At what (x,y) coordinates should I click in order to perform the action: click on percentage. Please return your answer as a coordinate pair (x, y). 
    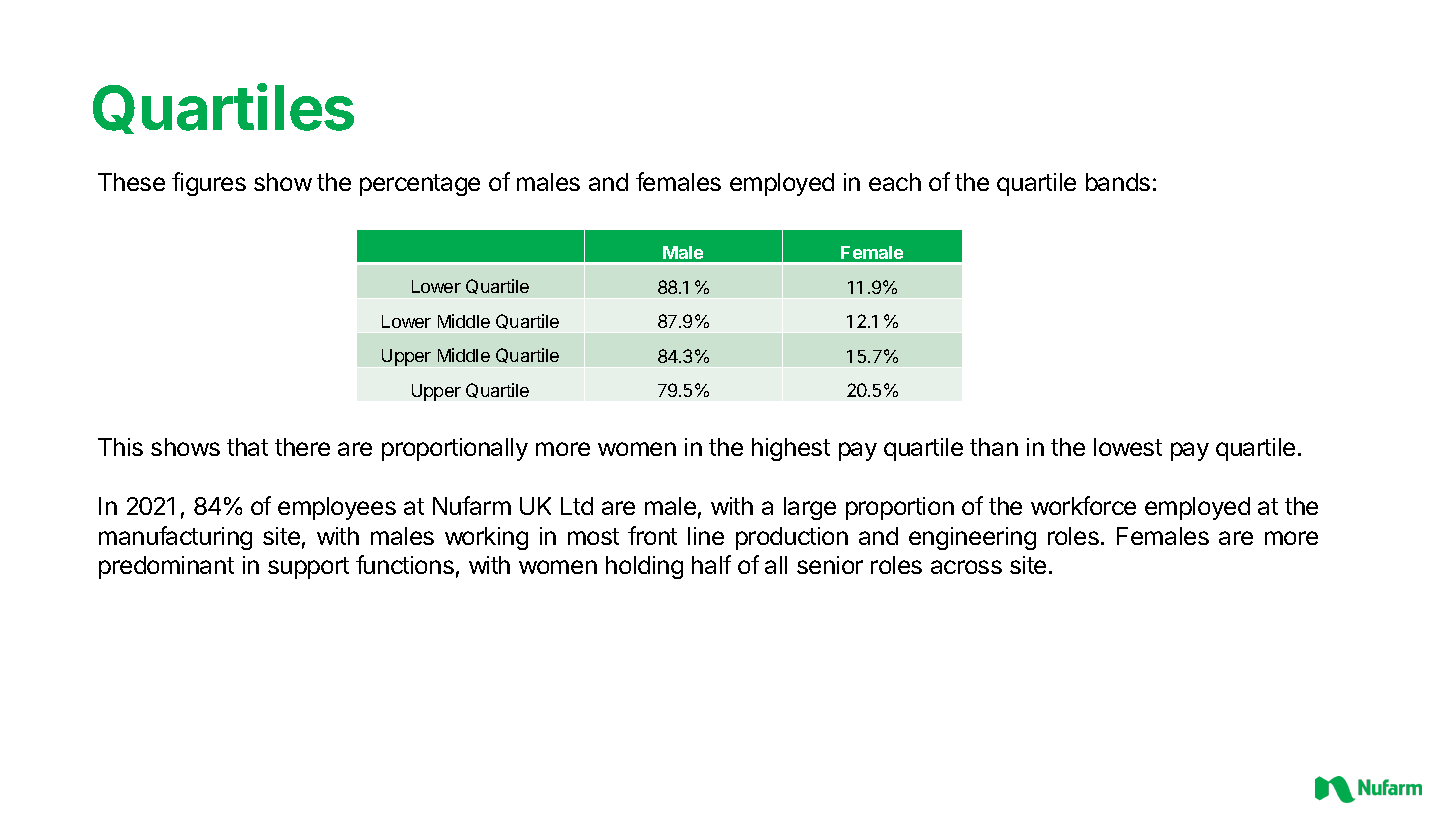
    Looking at the image, I should click on (420, 185).
